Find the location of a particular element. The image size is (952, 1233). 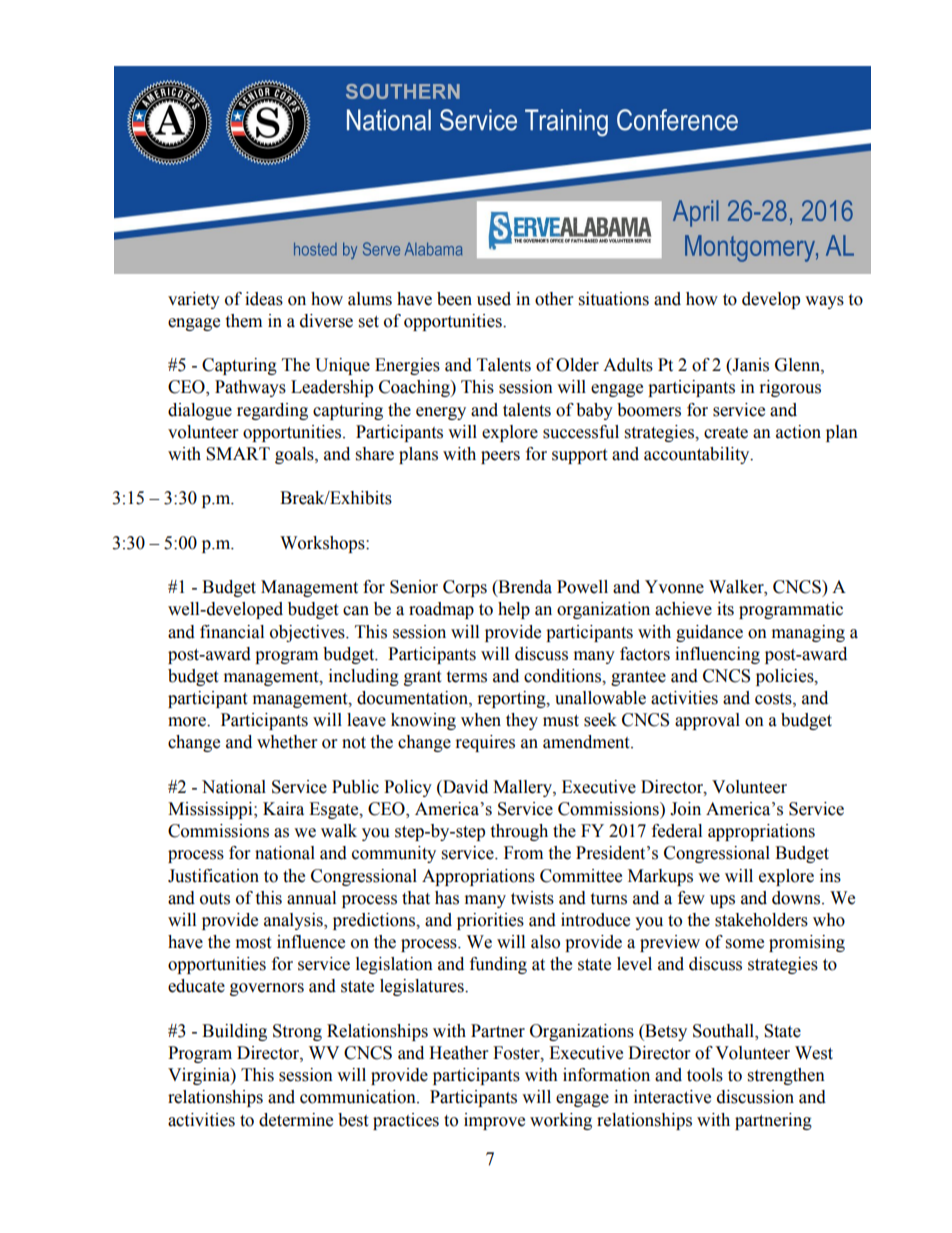

peers is located at coordinates (500, 457).
